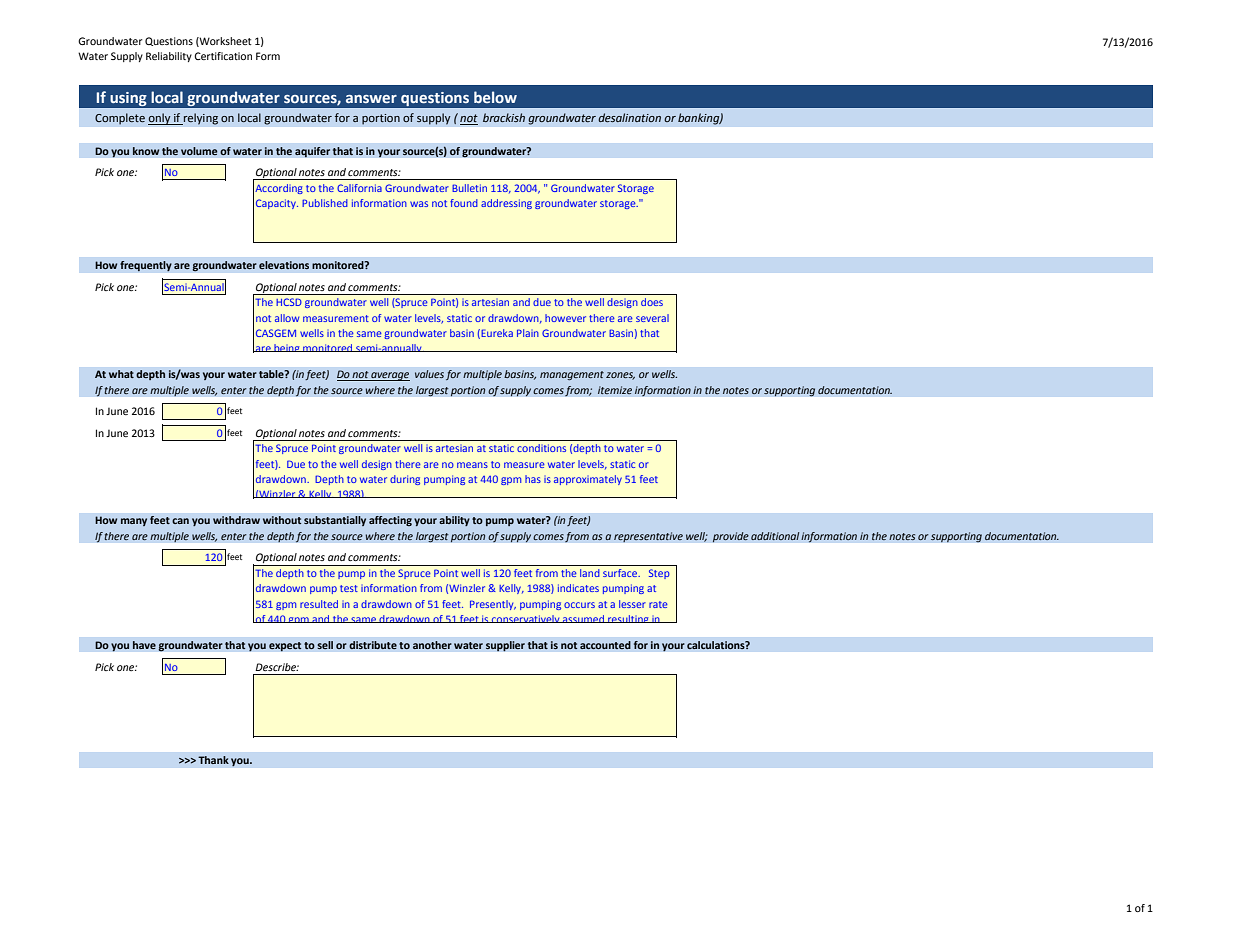 This document has height=952, width=1233. Describe the element at coordinates (432, 645) in the document. I see `another` at that location.
